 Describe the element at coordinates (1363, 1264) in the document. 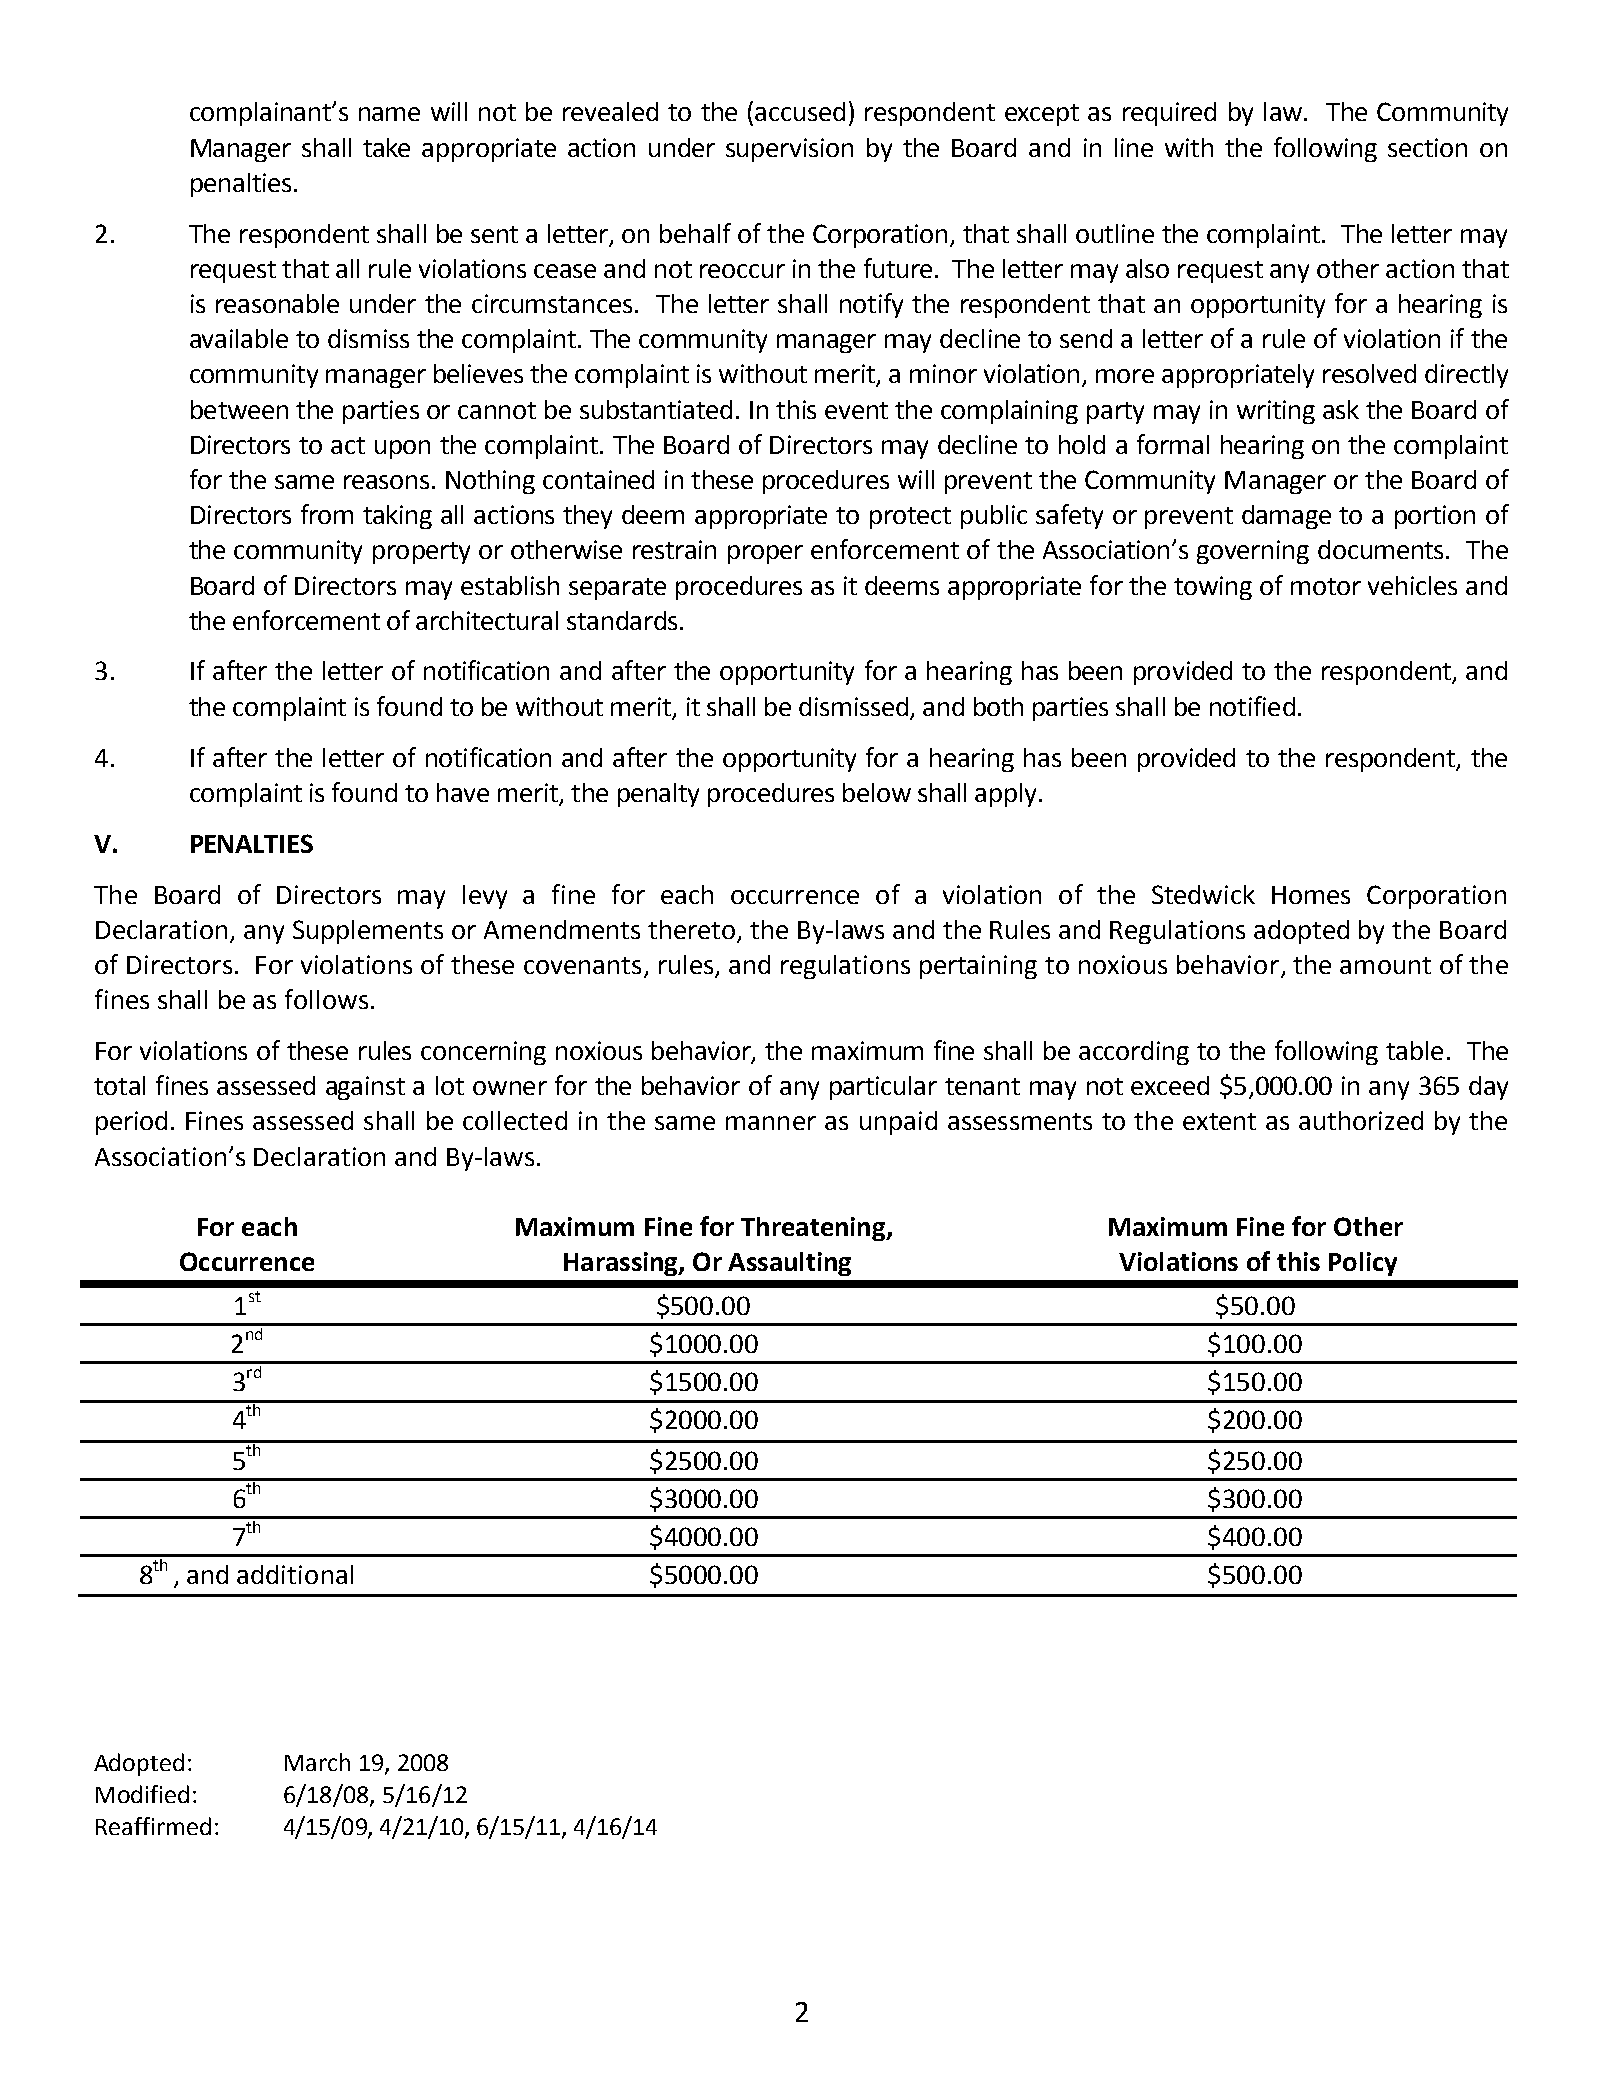

I see `Policy` at that location.
